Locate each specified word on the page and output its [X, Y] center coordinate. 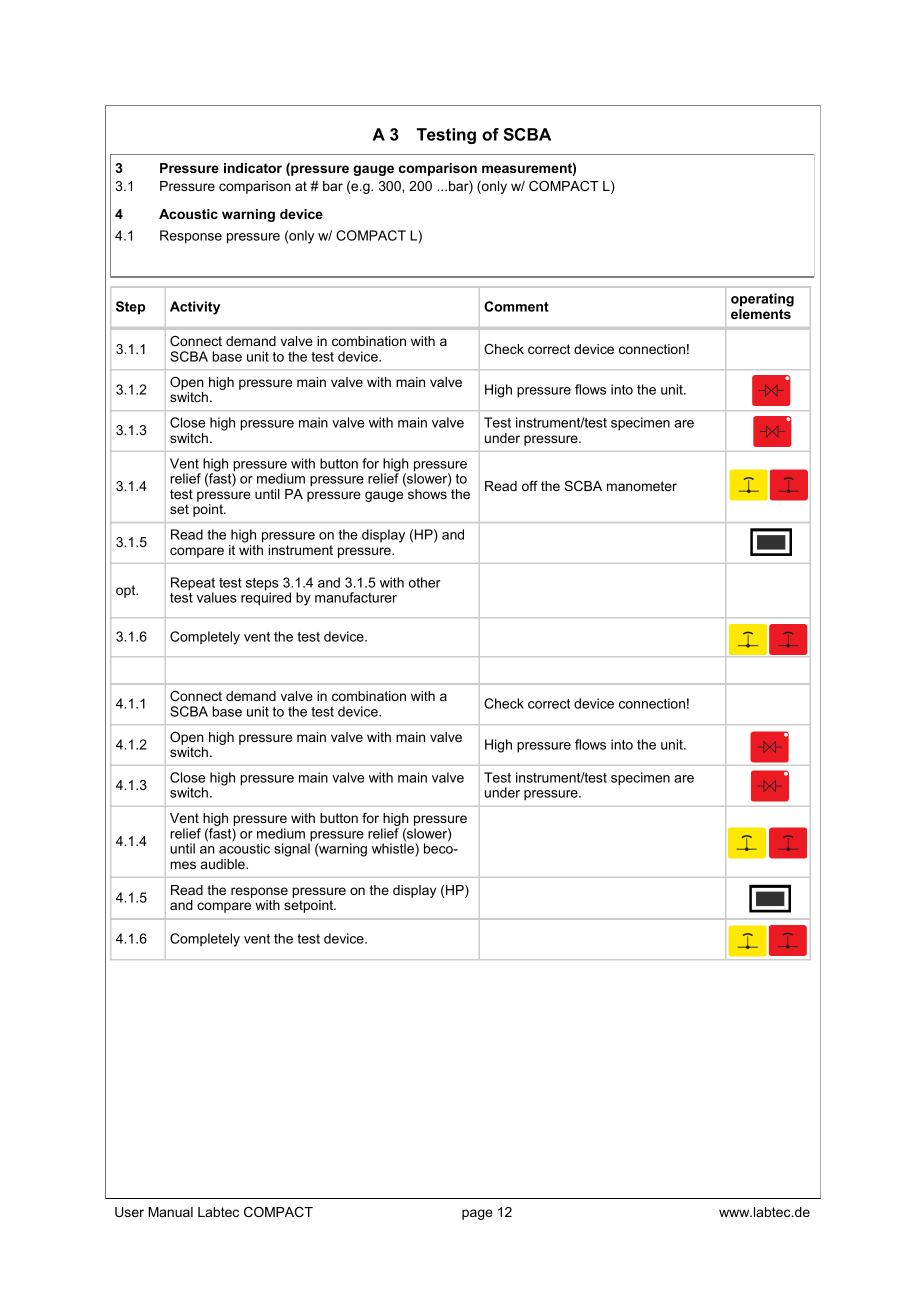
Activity [195, 308]
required [266, 598]
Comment [516, 306]
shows [428, 492]
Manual [170, 1212]
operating [762, 300]
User [129, 1212]
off [530, 486]
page [477, 1214]
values [217, 597]
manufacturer [356, 597]
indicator [253, 168]
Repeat [193, 585]
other [425, 582]
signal [293, 849]
